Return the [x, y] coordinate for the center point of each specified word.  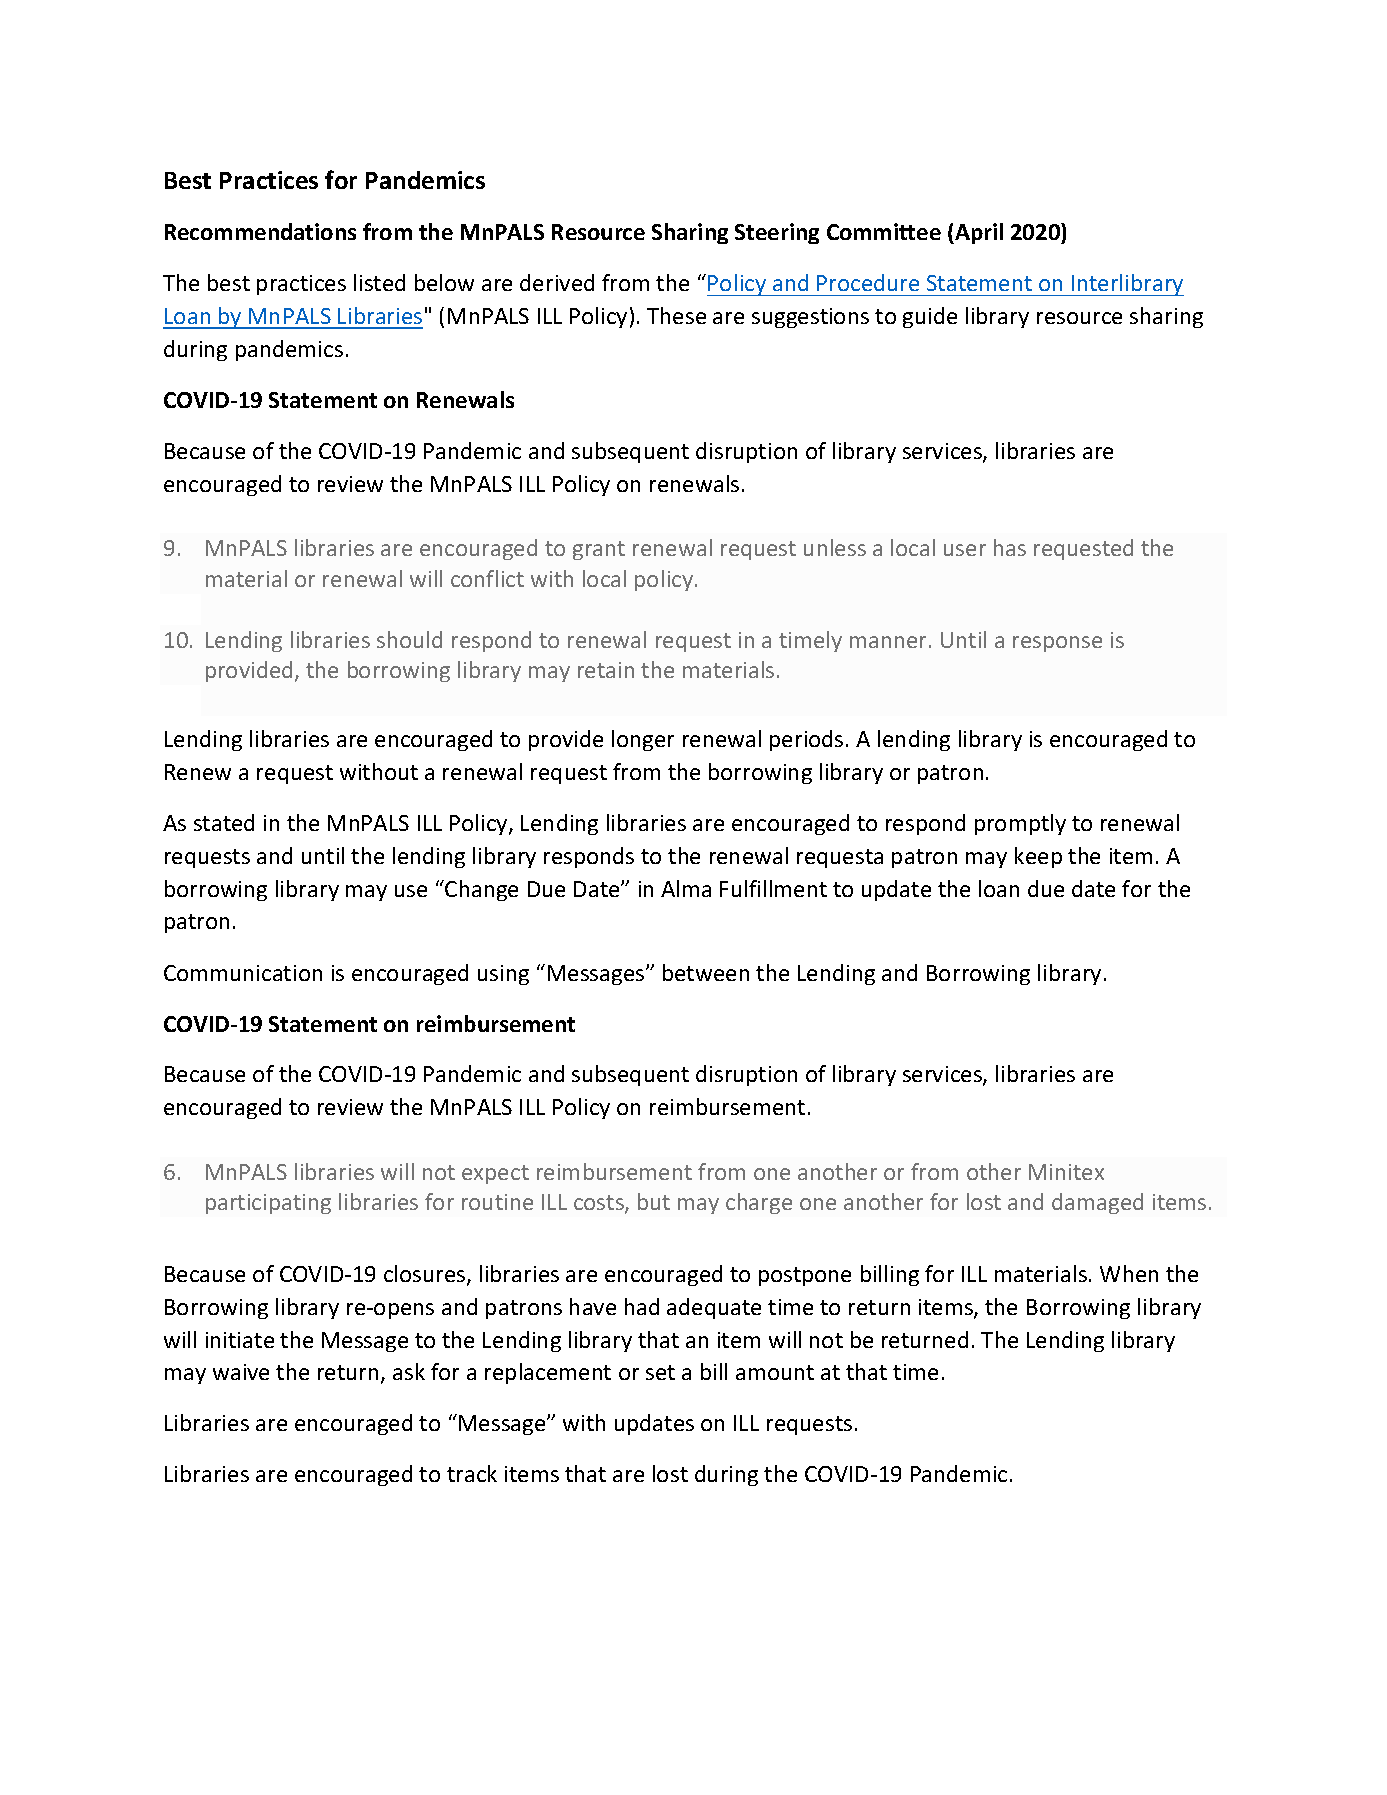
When [1129, 1273]
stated [224, 822]
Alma [686, 888]
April [978, 233]
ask [409, 1371]
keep [1038, 857]
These [676, 315]
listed [379, 282]
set [660, 1372]
